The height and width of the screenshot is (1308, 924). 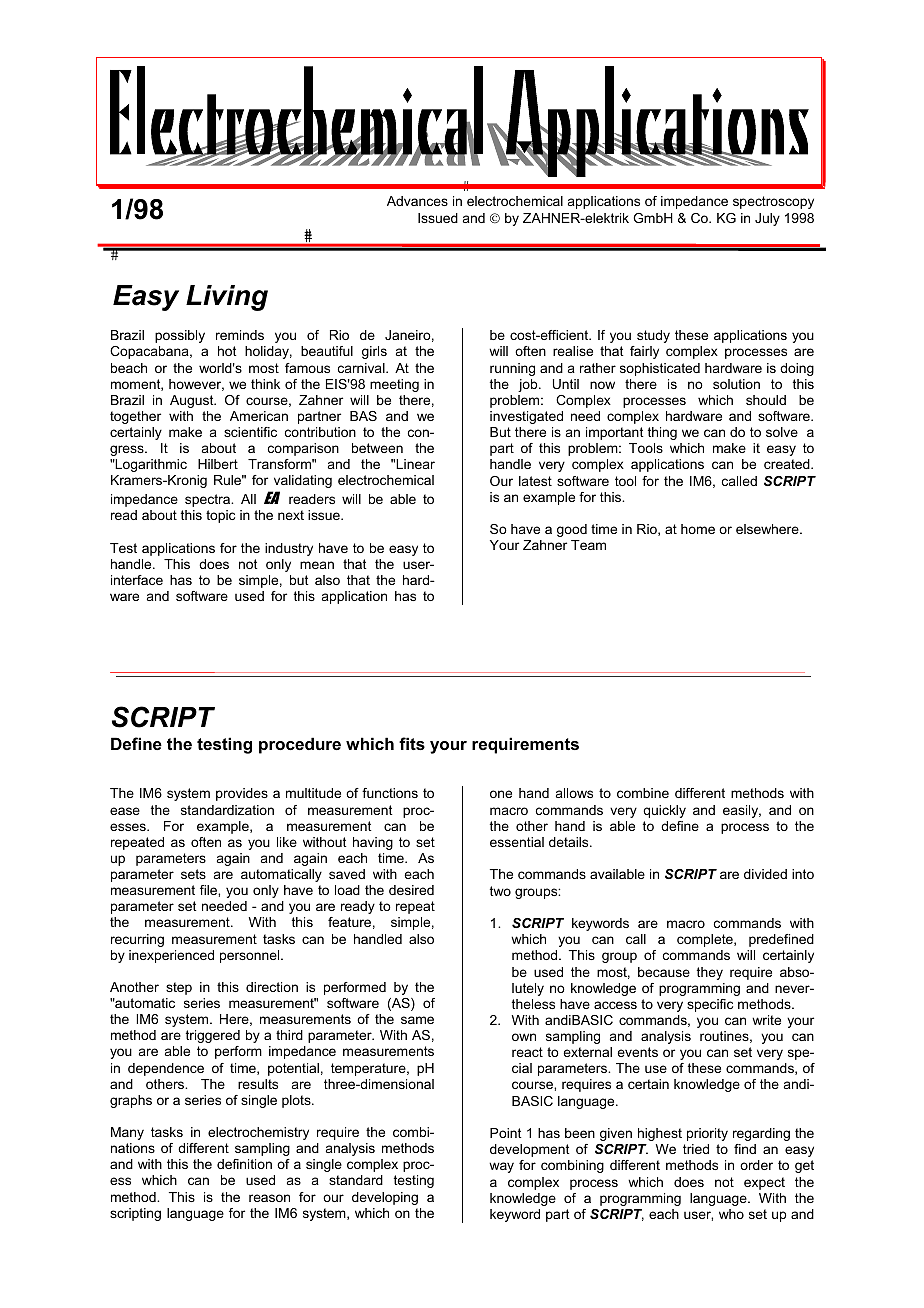 What do you see at coordinates (220, 516) in the screenshot?
I see `topic` at bounding box center [220, 516].
